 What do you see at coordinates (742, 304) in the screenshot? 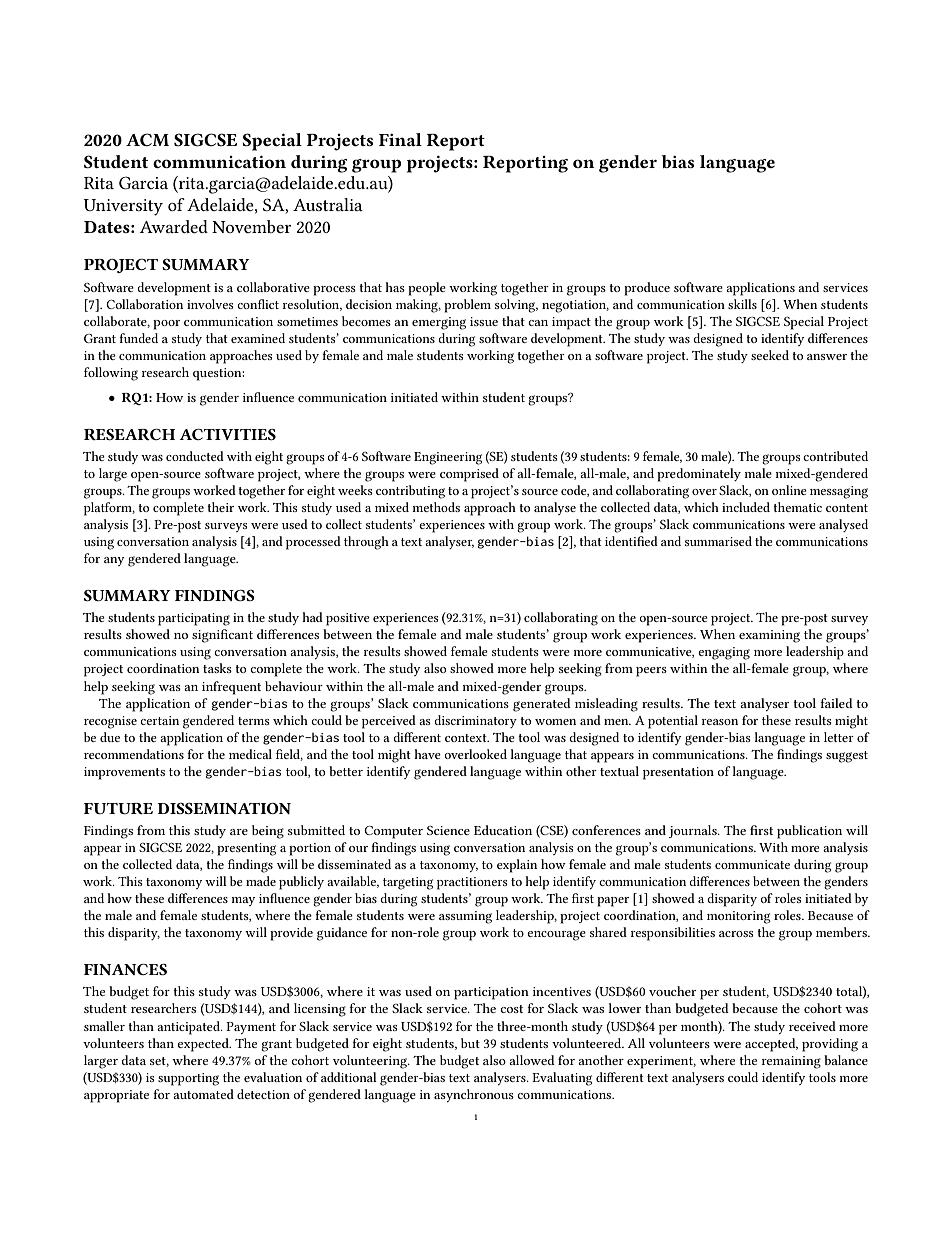
I see `skills` at bounding box center [742, 304].
